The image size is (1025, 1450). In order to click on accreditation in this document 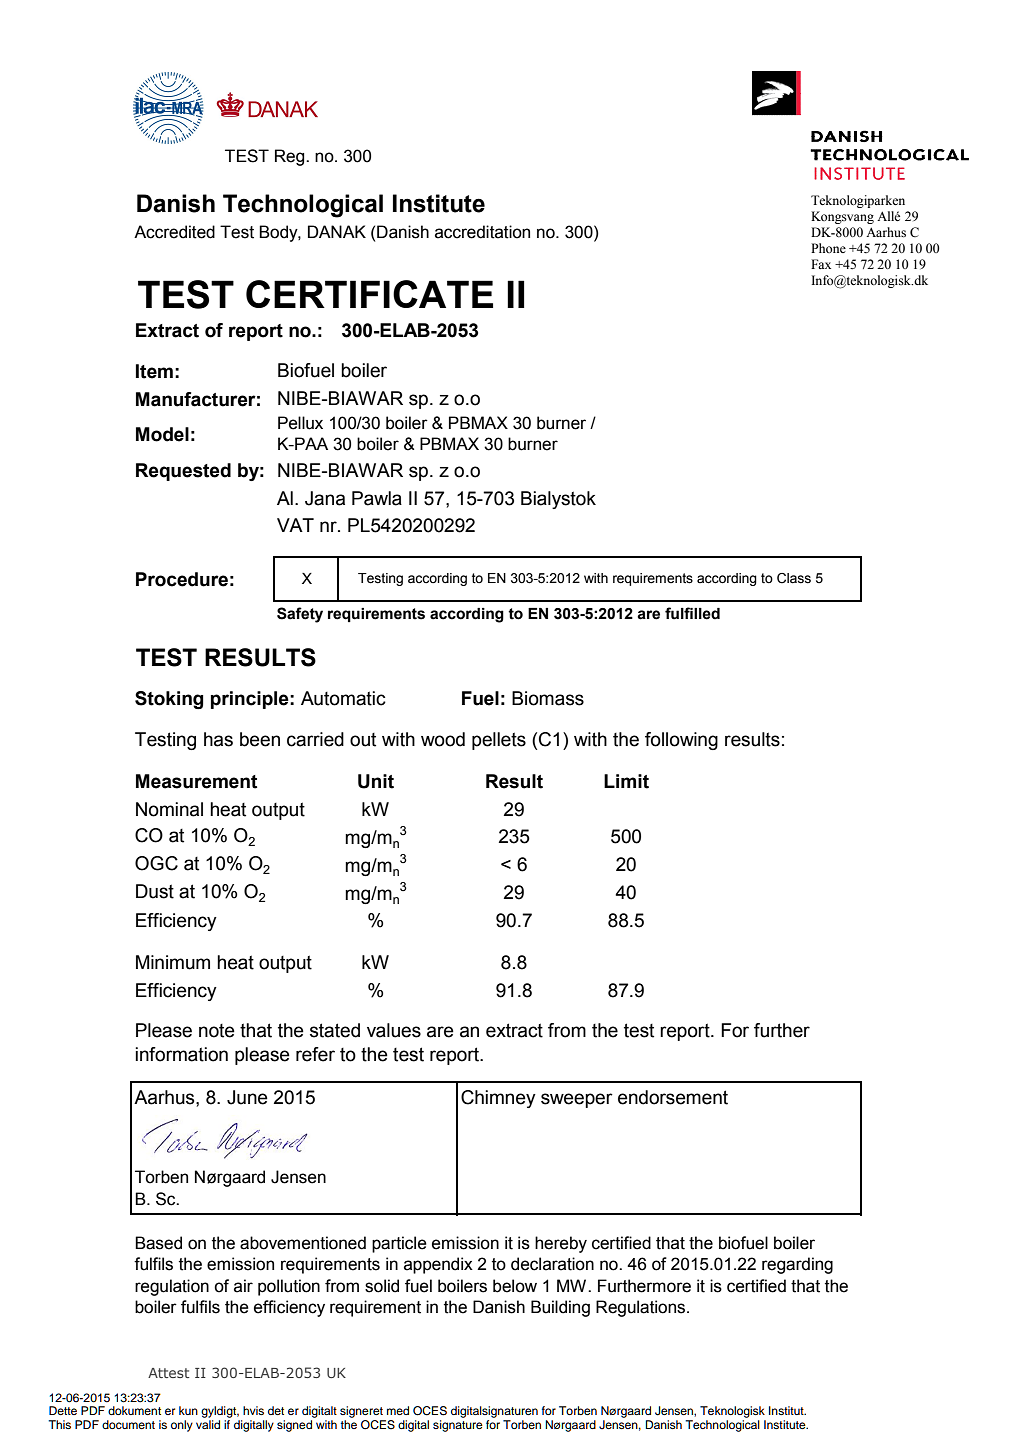, I will do `click(482, 232)`.
